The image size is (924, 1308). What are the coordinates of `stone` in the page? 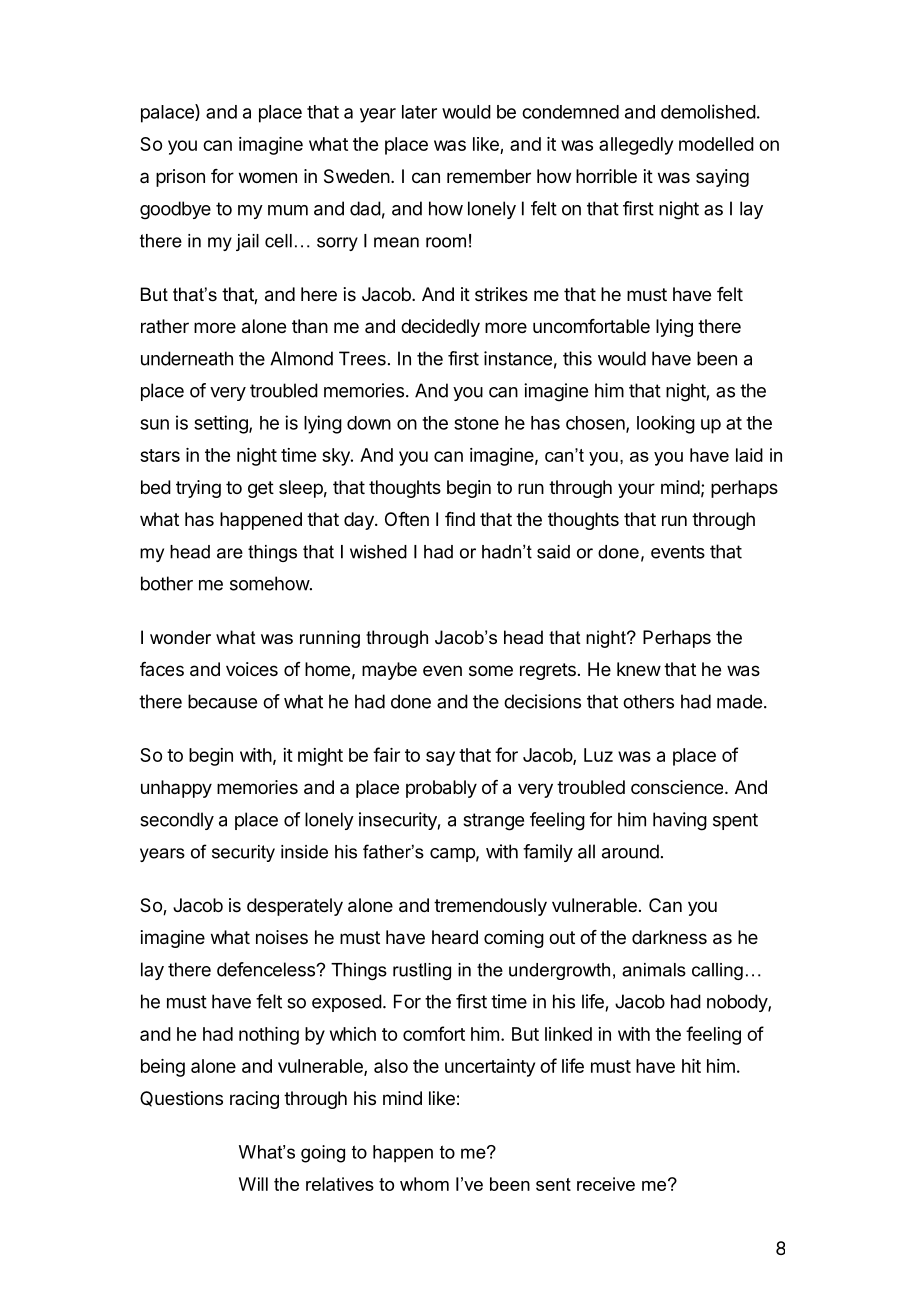 It's located at (476, 423).
